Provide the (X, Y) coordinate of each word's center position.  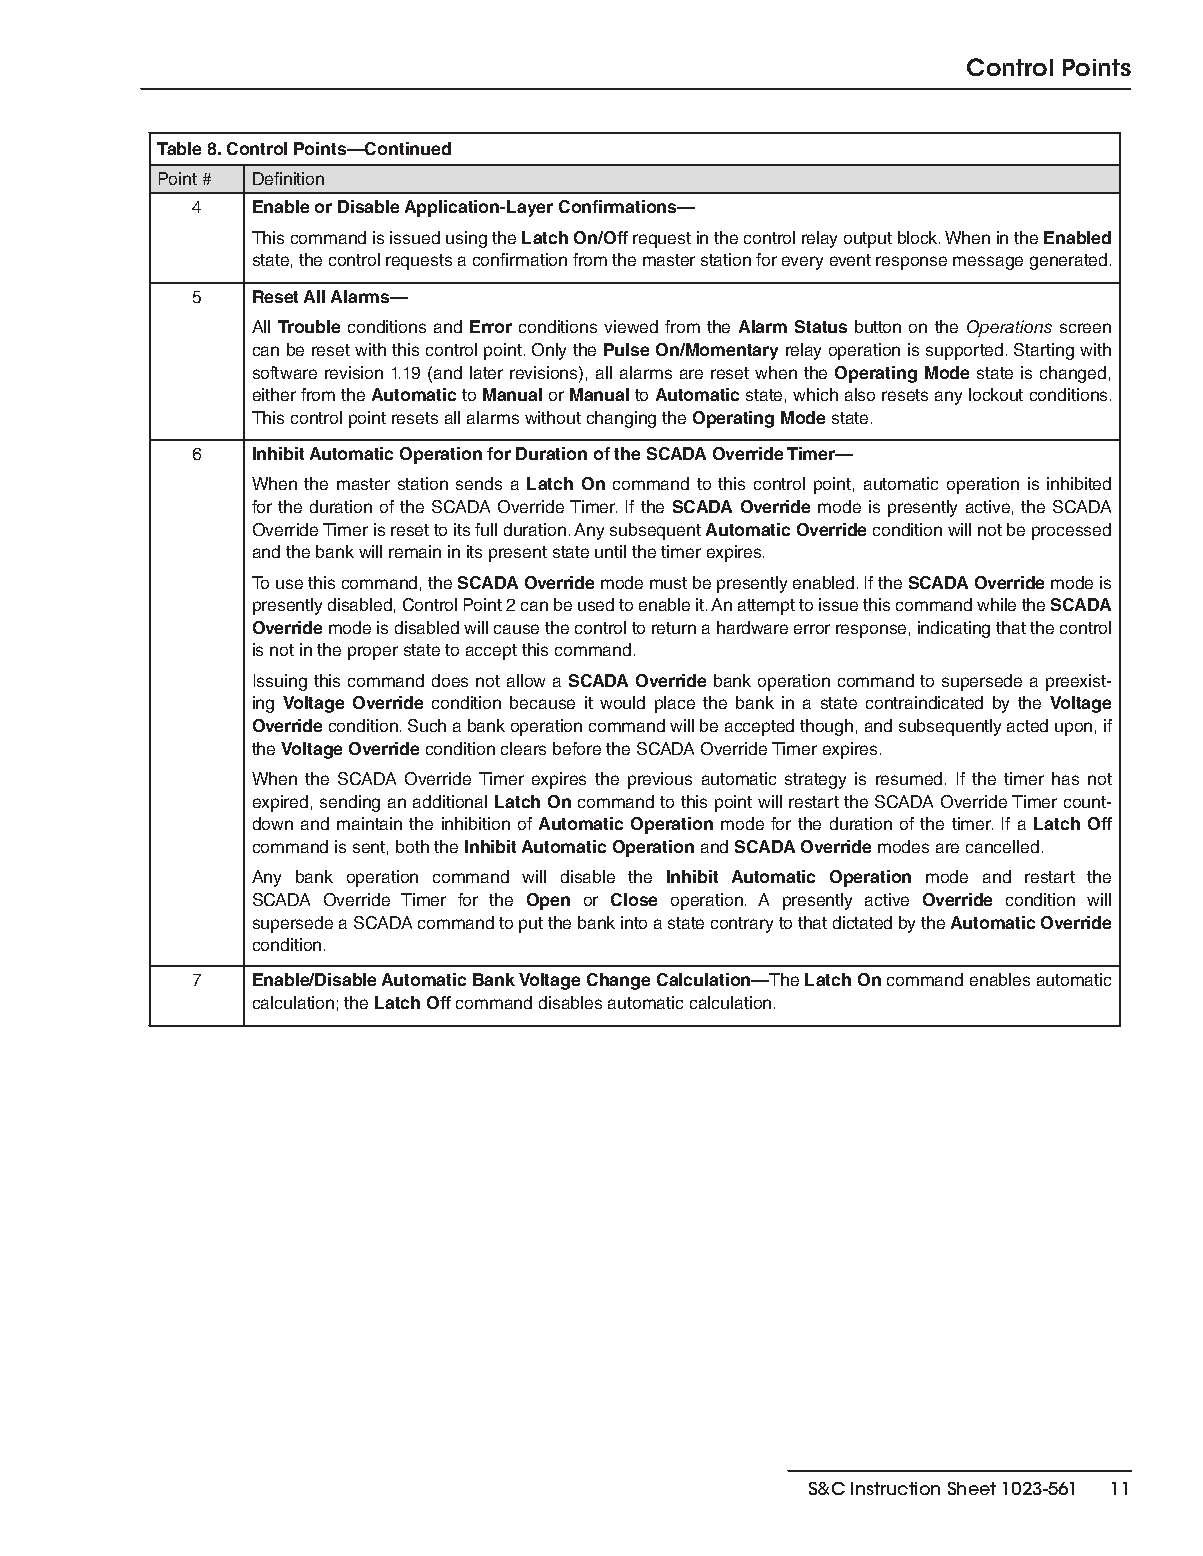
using (466, 239)
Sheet (972, 1488)
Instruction (895, 1488)
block (919, 237)
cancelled (1002, 846)
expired (280, 803)
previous (660, 780)
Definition (288, 178)
